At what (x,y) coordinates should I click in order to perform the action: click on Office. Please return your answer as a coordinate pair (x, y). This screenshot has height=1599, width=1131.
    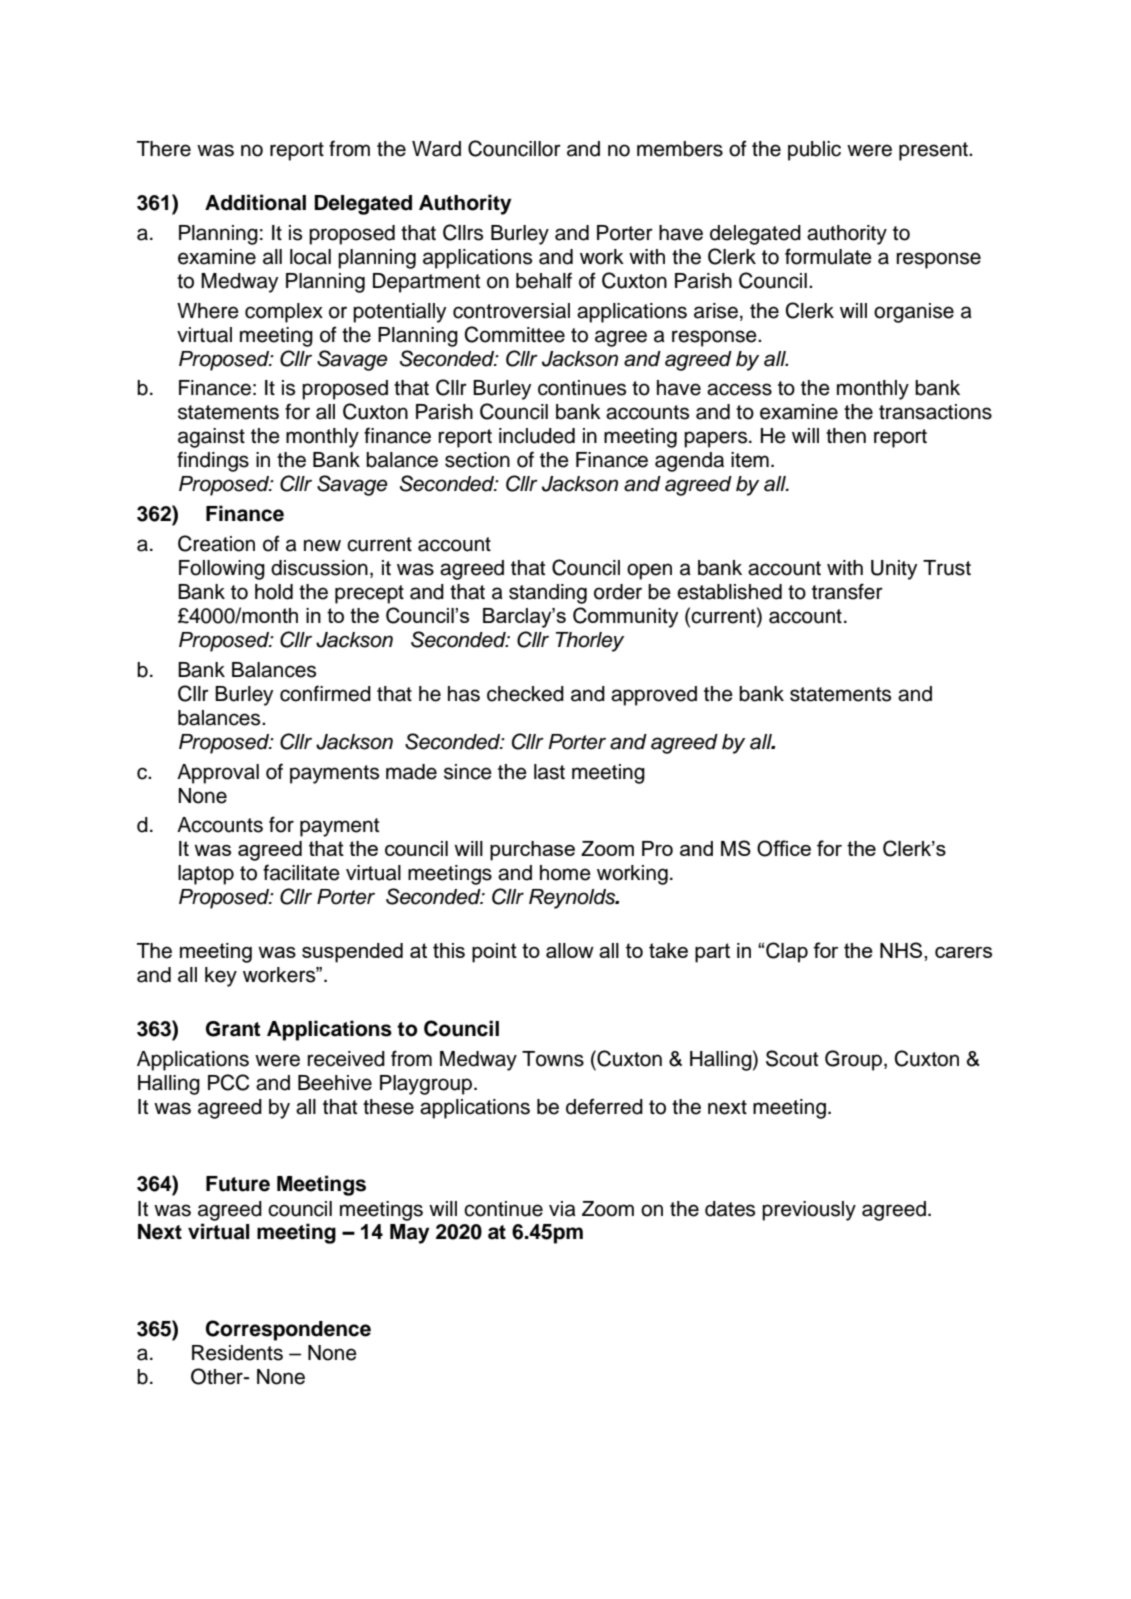
    Looking at the image, I should click on (784, 848).
